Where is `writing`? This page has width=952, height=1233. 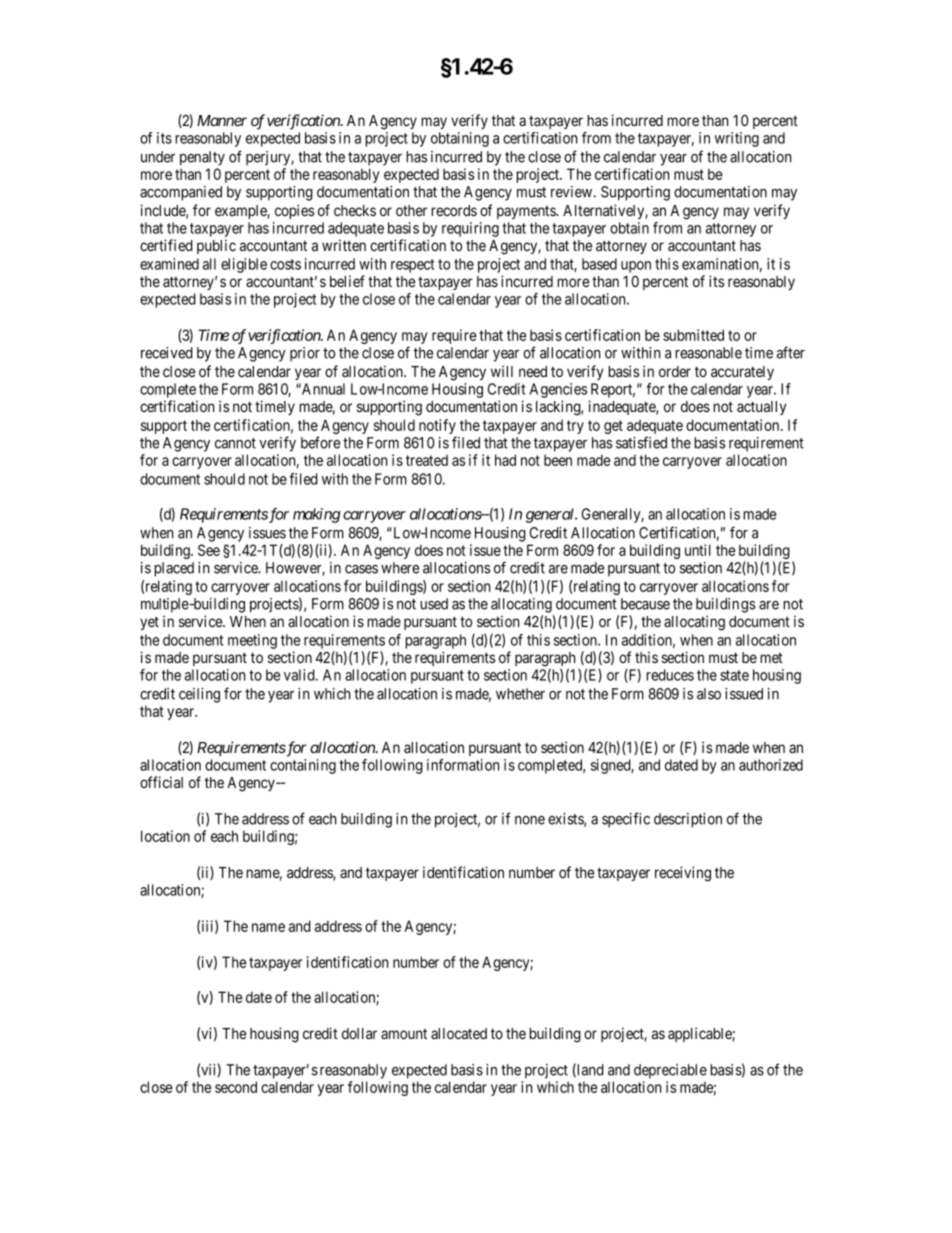
writing is located at coordinates (737, 139).
